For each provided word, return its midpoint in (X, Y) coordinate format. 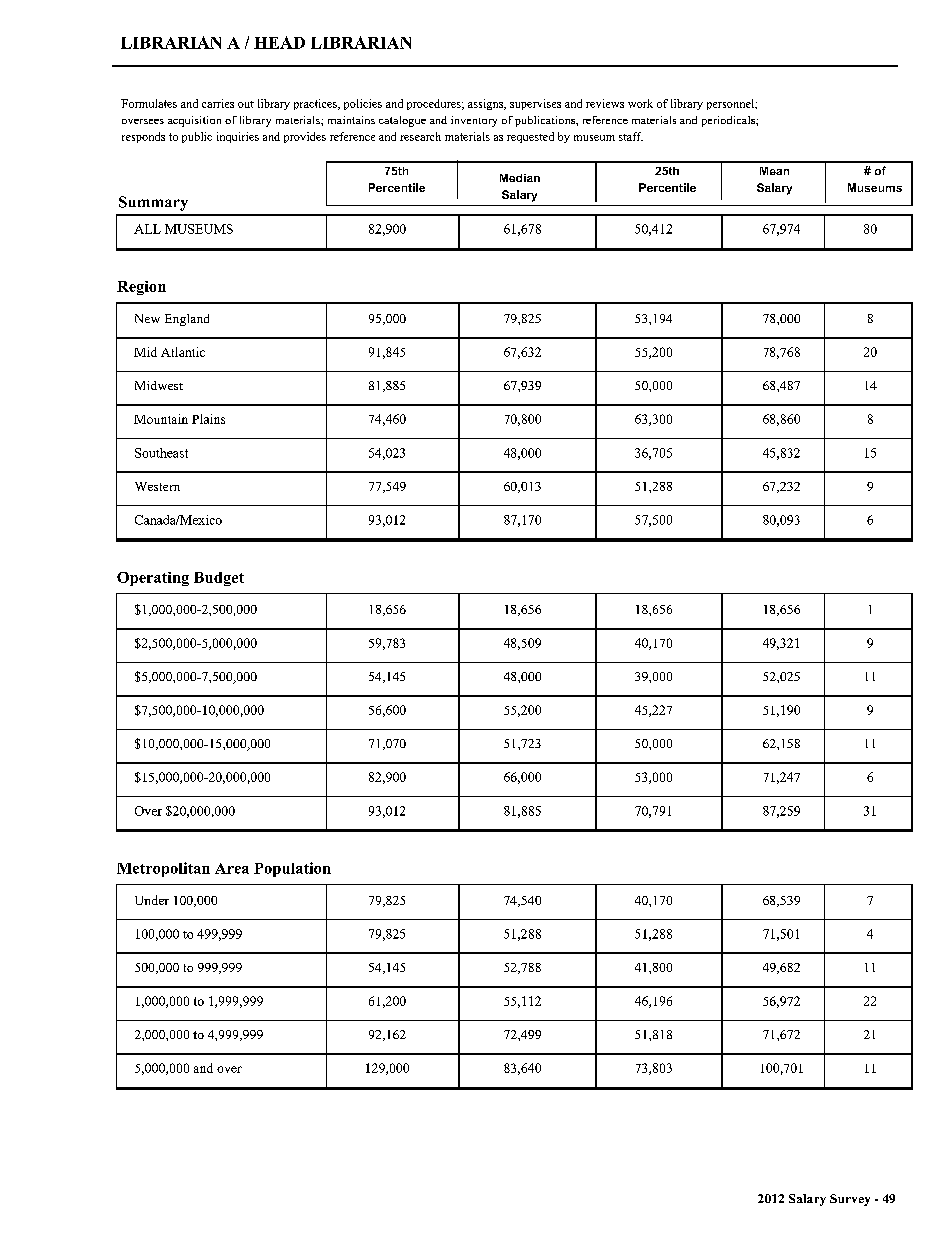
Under (152, 900)
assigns (487, 104)
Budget (219, 579)
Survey (850, 1200)
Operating (153, 579)
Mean (774, 171)
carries (218, 103)
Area (232, 868)
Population (292, 869)
